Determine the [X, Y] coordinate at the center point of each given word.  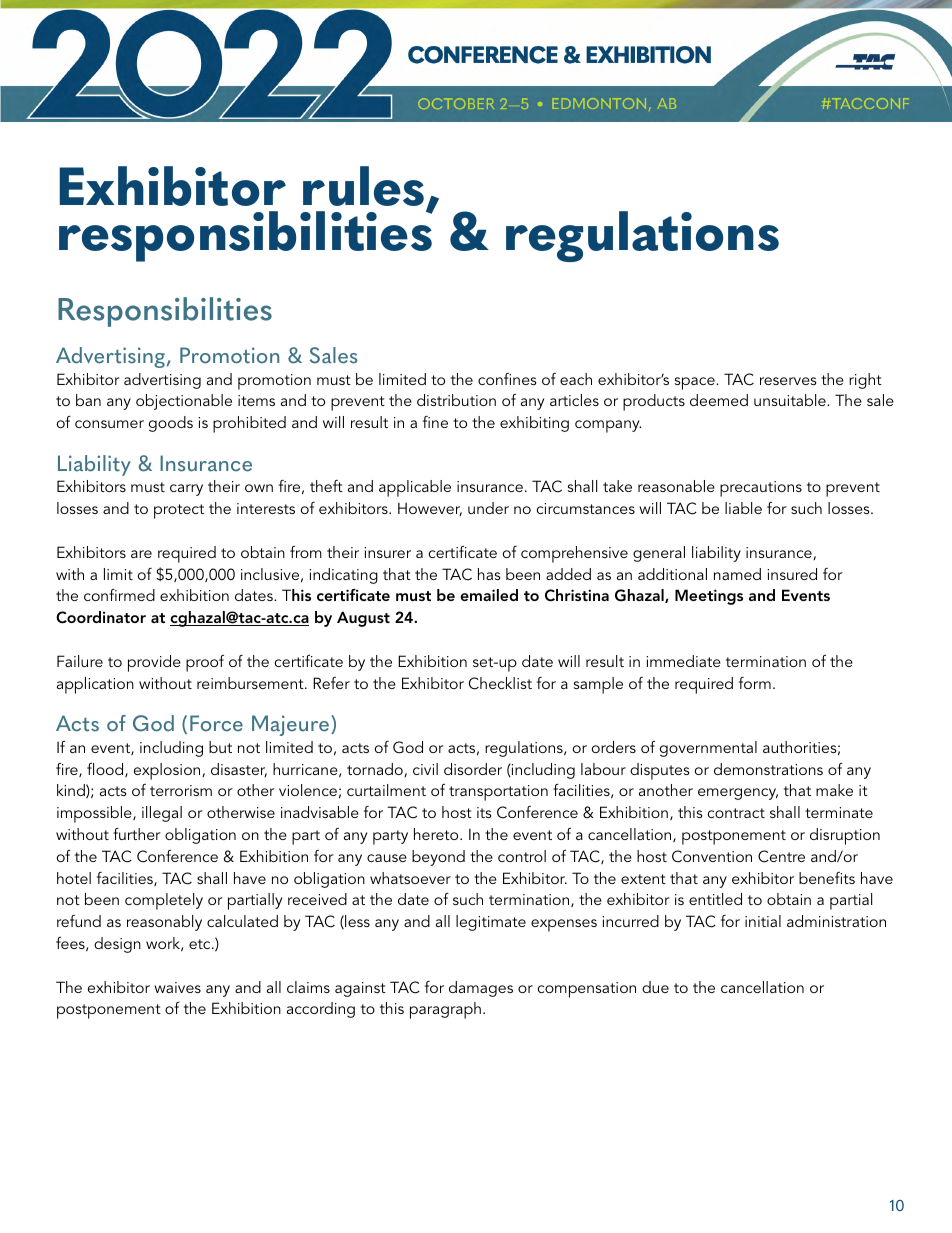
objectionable [184, 402]
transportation [498, 793]
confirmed [119, 595]
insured [792, 574]
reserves [788, 381]
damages [481, 989]
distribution [456, 400]
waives [177, 987]
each [576, 379]
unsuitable [791, 400]
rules [363, 186]
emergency [738, 794]
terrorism [181, 790]
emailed [489, 595]
